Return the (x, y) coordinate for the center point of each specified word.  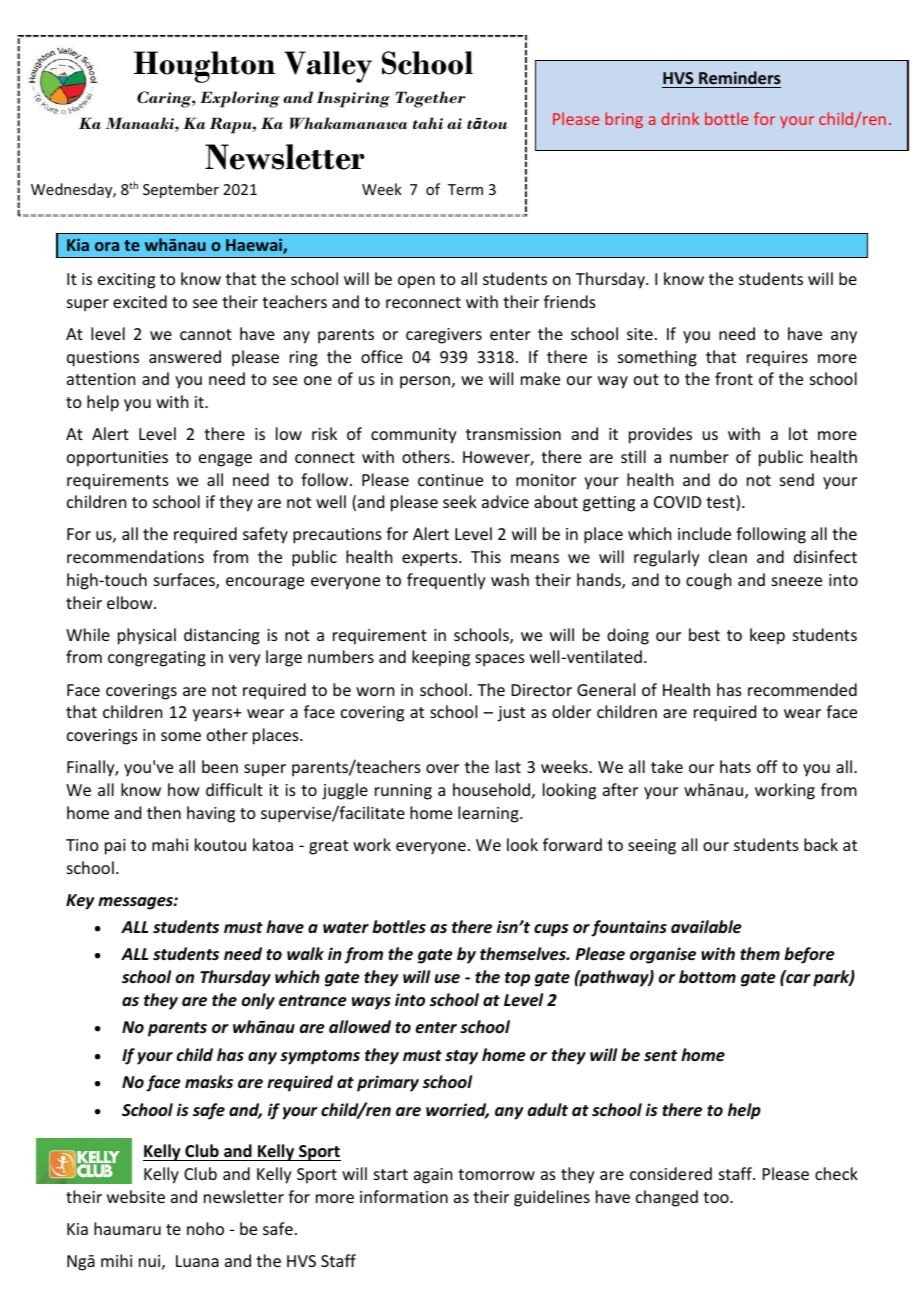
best (704, 634)
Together (430, 99)
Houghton (204, 67)
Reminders (740, 77)
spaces (500, 660)
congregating (157, 659)
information (404, 1196)
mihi (116, 1260)
